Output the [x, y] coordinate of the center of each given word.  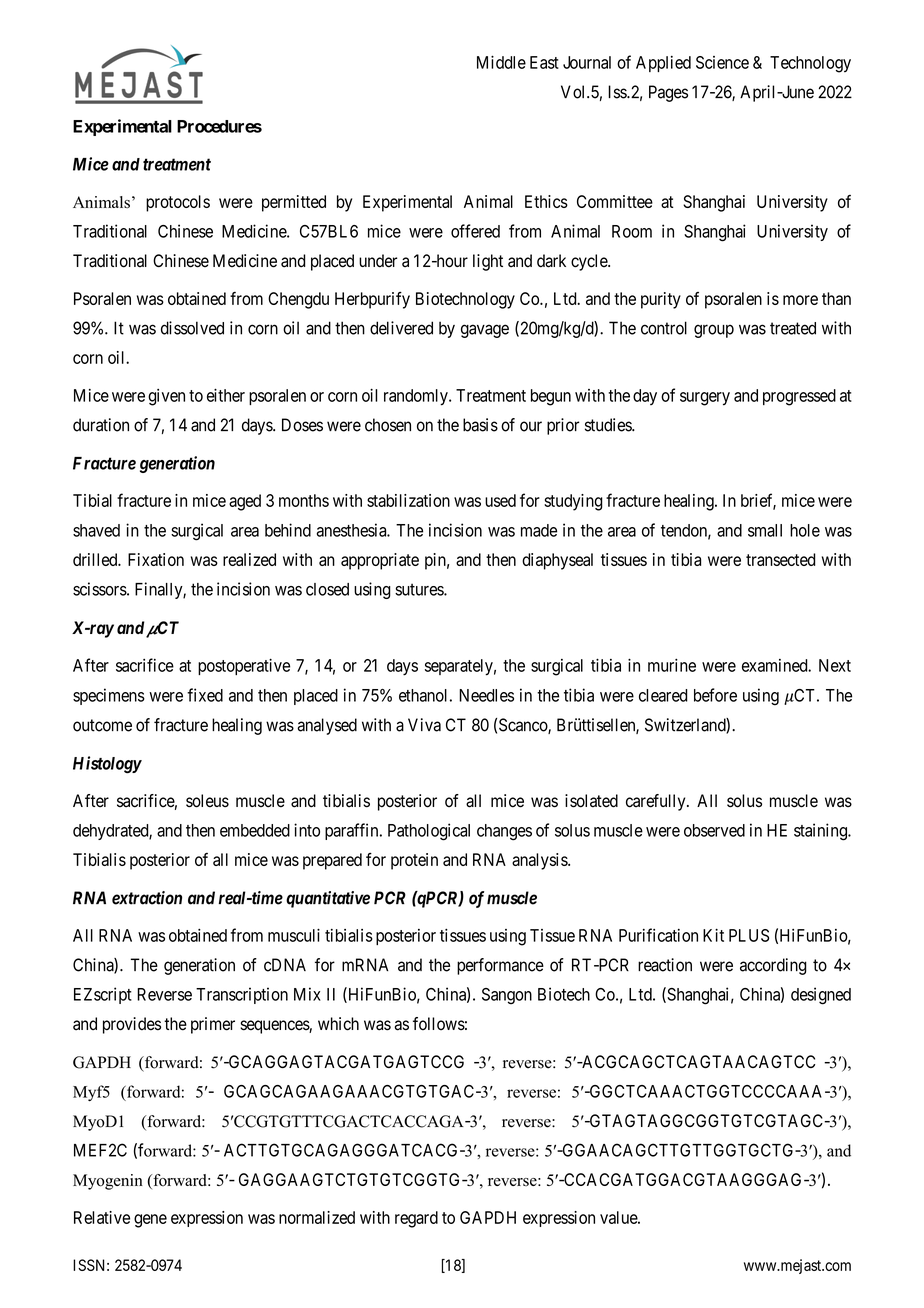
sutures [420, 590]
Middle [501, 62]
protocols [178, 203]
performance [500, 966]
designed [821, 996]
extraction [147, 898]
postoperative [244, 666]
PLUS [749, 935]
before [715, 695]
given [166, 397]
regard [416, 1219]
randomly [417, 397]
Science [722, 62]
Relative [102, 1217]
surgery [705, 399]
